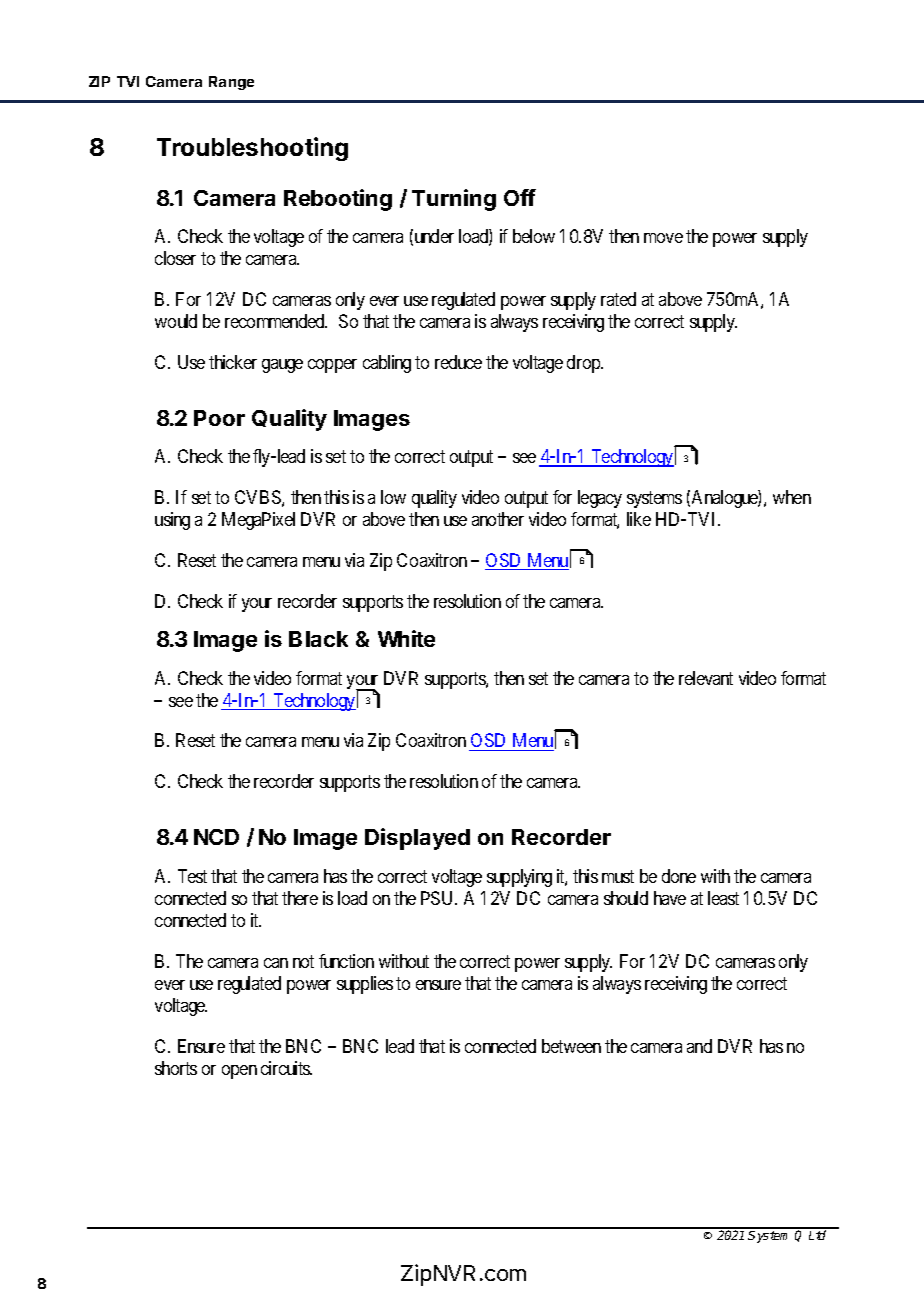 The height and width of the screenshot is (1308, 924). What do you see at coordinates (233, 362) in the screenshot?
I see `thicker` at bounding box center [233, 362].
